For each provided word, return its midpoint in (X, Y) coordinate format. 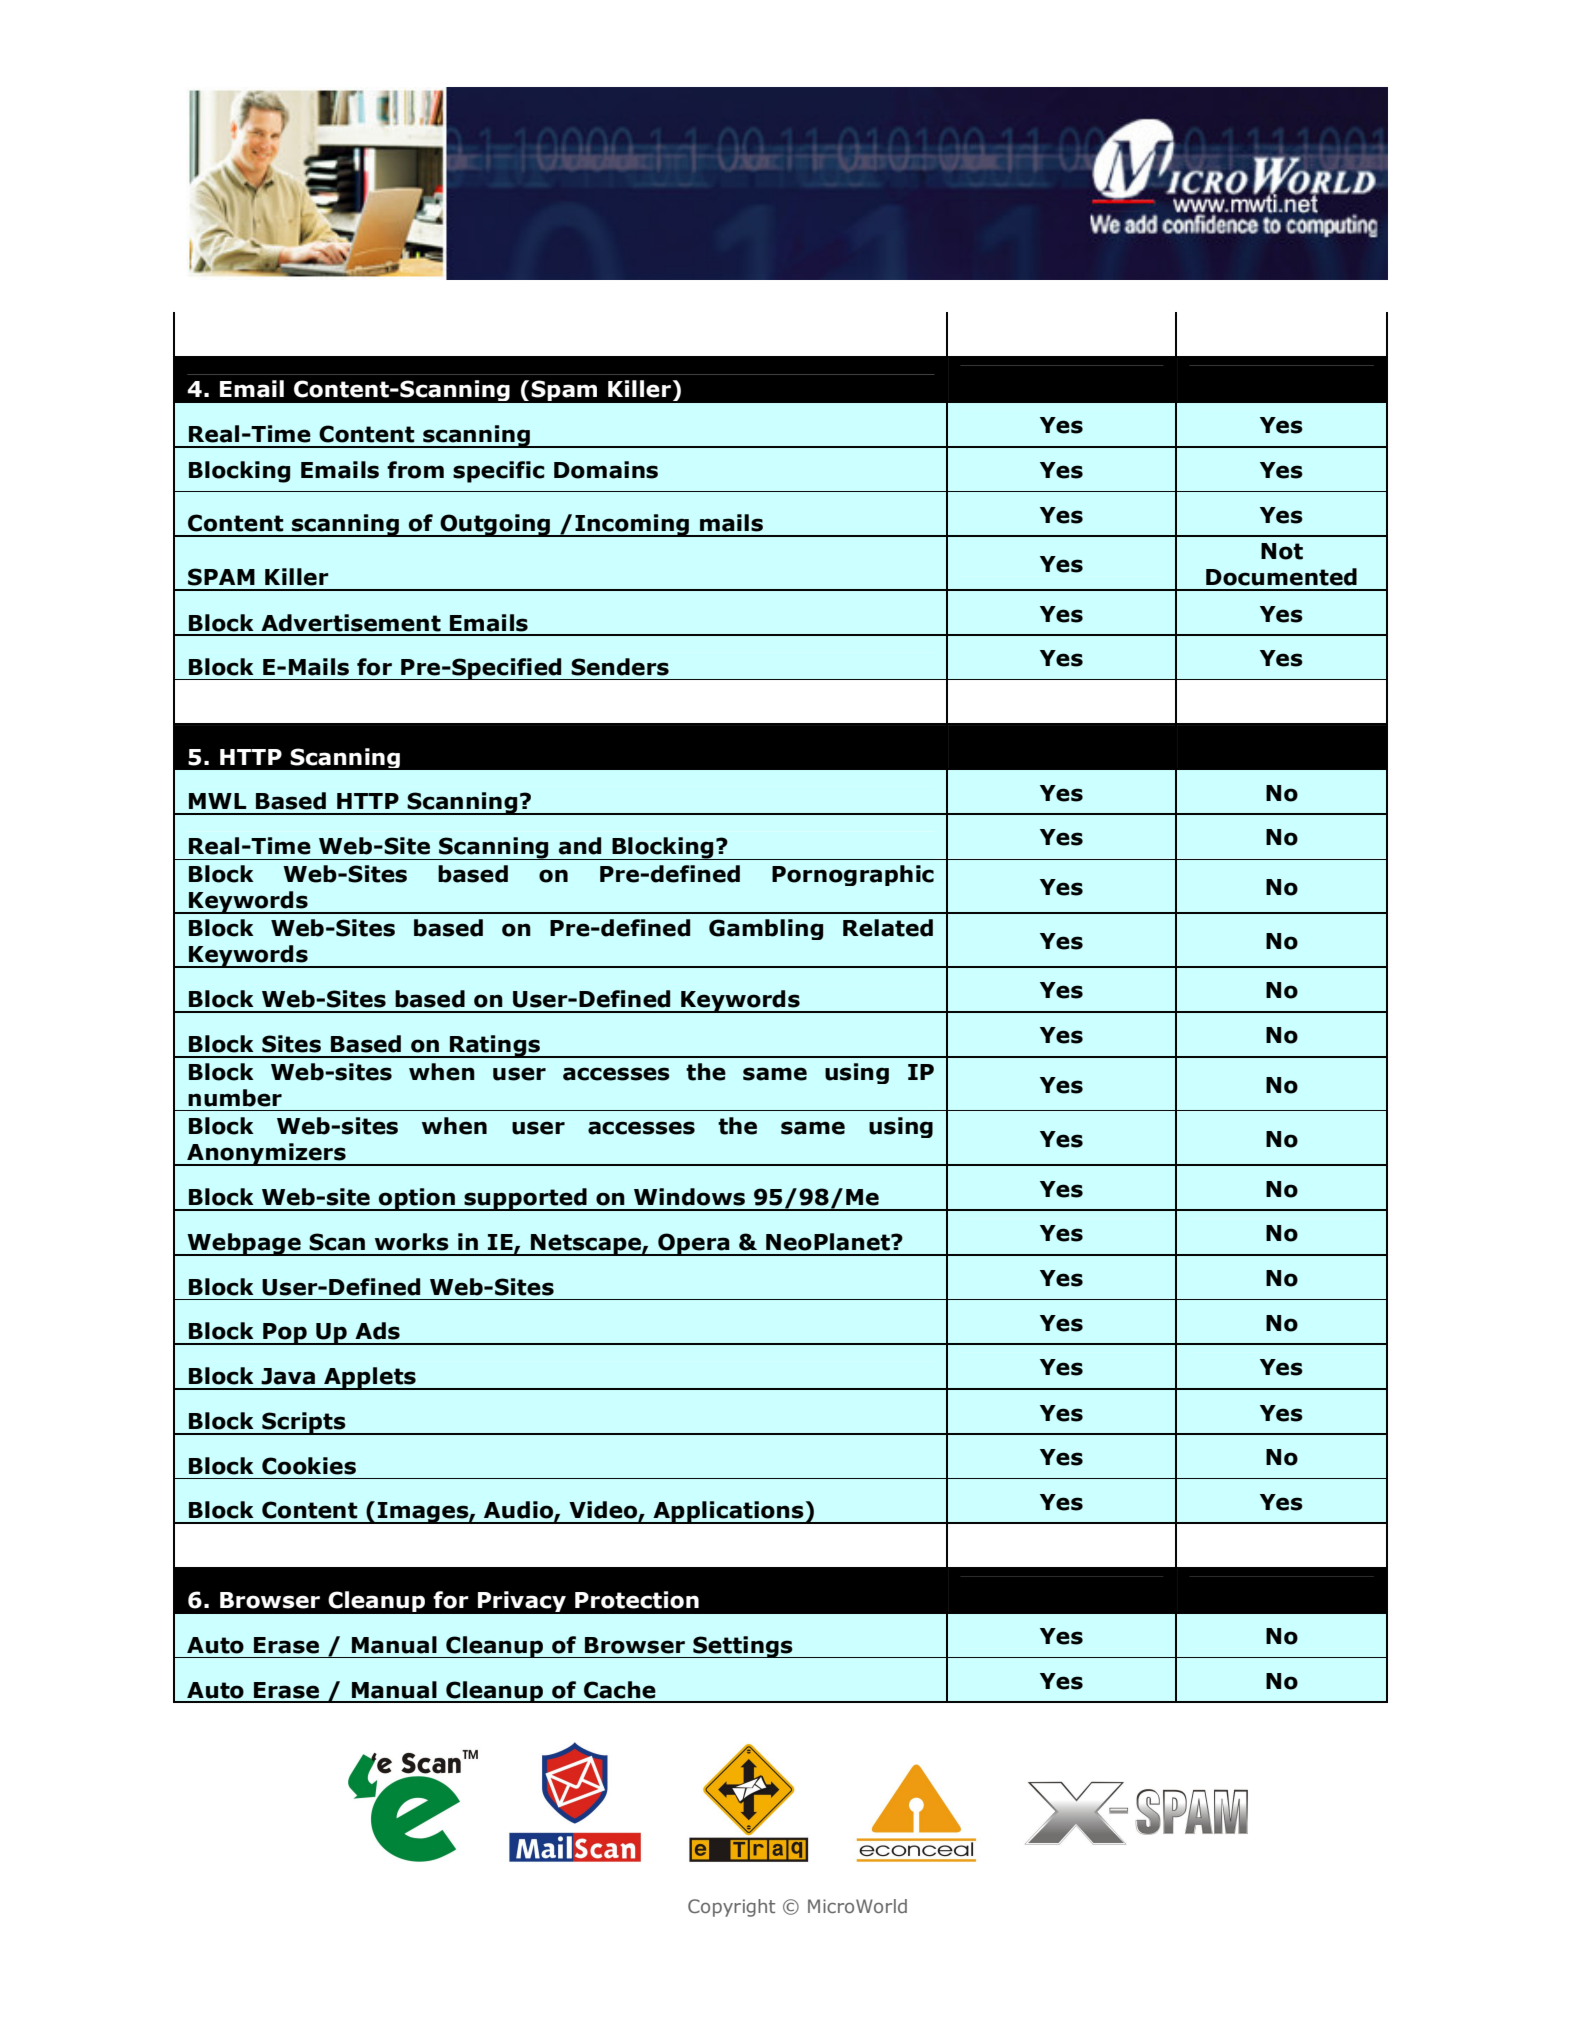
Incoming (632, 525)
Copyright (731, 1908)
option (417, 1199)
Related (888, 928)
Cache (620, 1690)
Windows (689, 1197)
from (415, 470)
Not (1282, 551)
